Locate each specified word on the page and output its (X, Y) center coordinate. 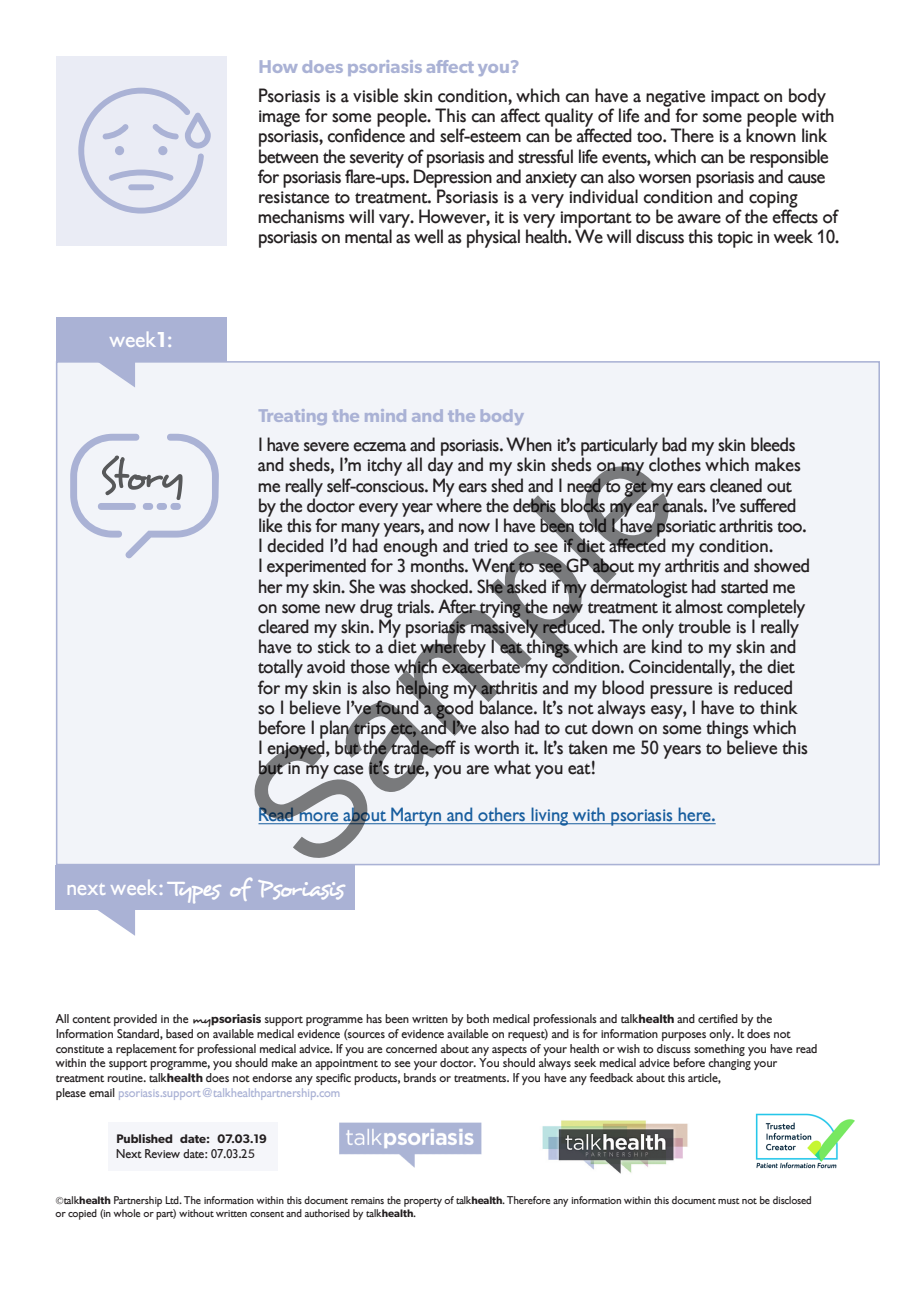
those (370, 666)
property (423, 1202)
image (279, 118)
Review (162, 1153)
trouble (704, 626)
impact (735, 98)
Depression (453, 178)
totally (280, 670)
